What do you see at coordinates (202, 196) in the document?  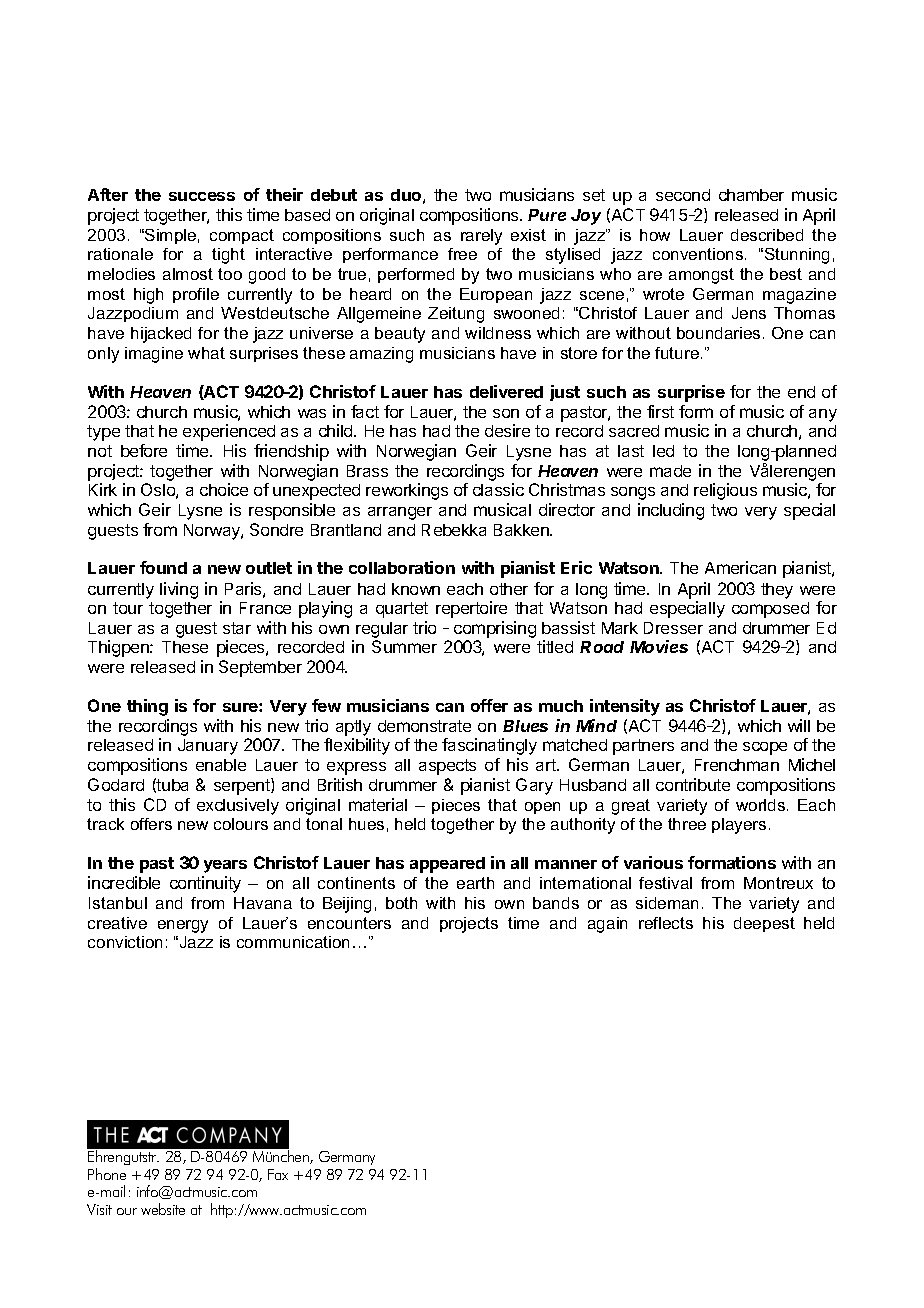 I see `success` at bounding box center [202, 196].
